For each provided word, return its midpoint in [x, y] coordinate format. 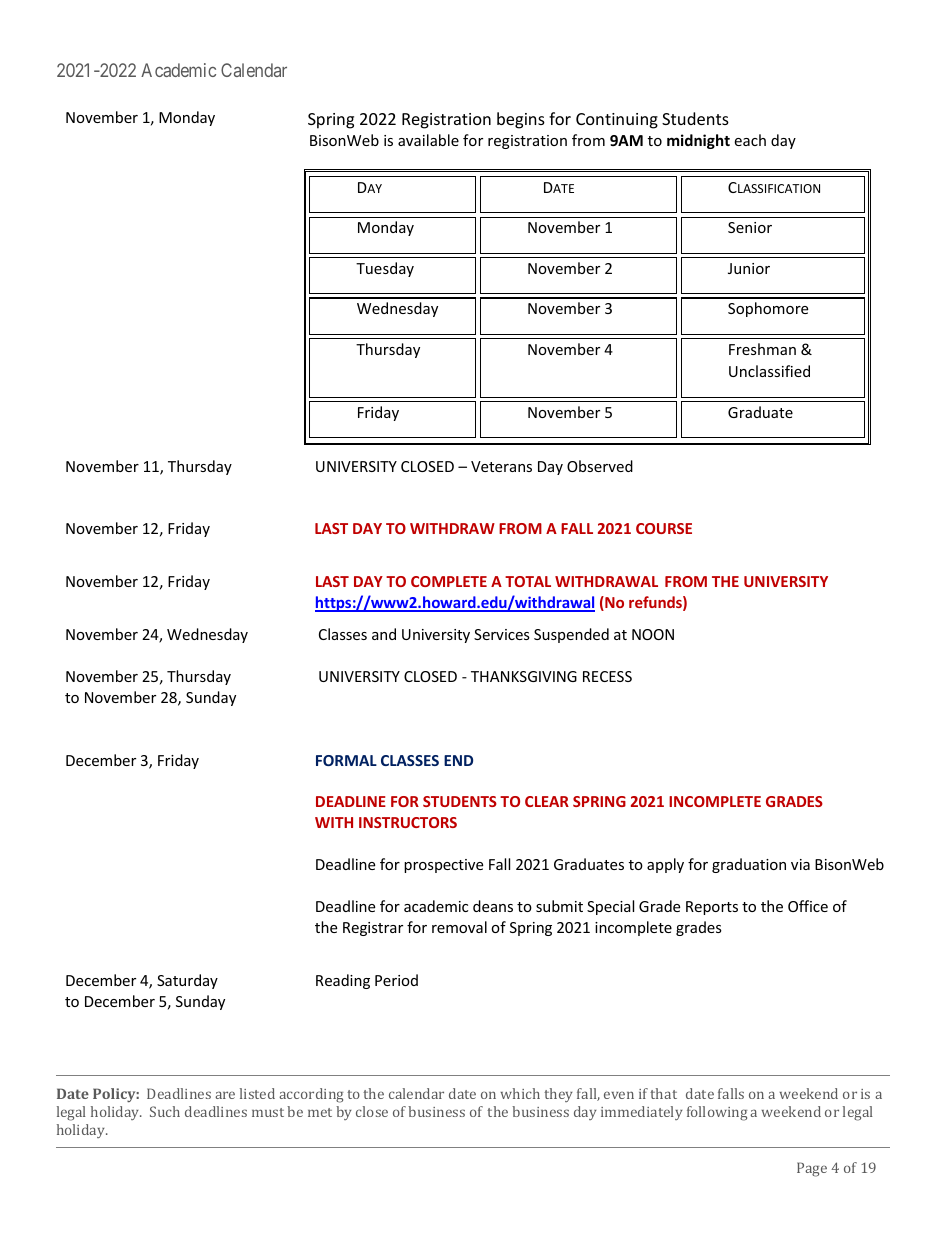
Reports [712, 908]
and [384, 634]
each [750, 140]
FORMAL [346, 760]
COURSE [664, 528]
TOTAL [528, 581]
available [428, 140]
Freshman [762, 349]
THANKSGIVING [524, 676]
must [268, 1112]
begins [521, 120]
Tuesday [385, 269]
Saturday [187, 981]
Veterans [501, 466]
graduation [749, 865]
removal [459, 927]
